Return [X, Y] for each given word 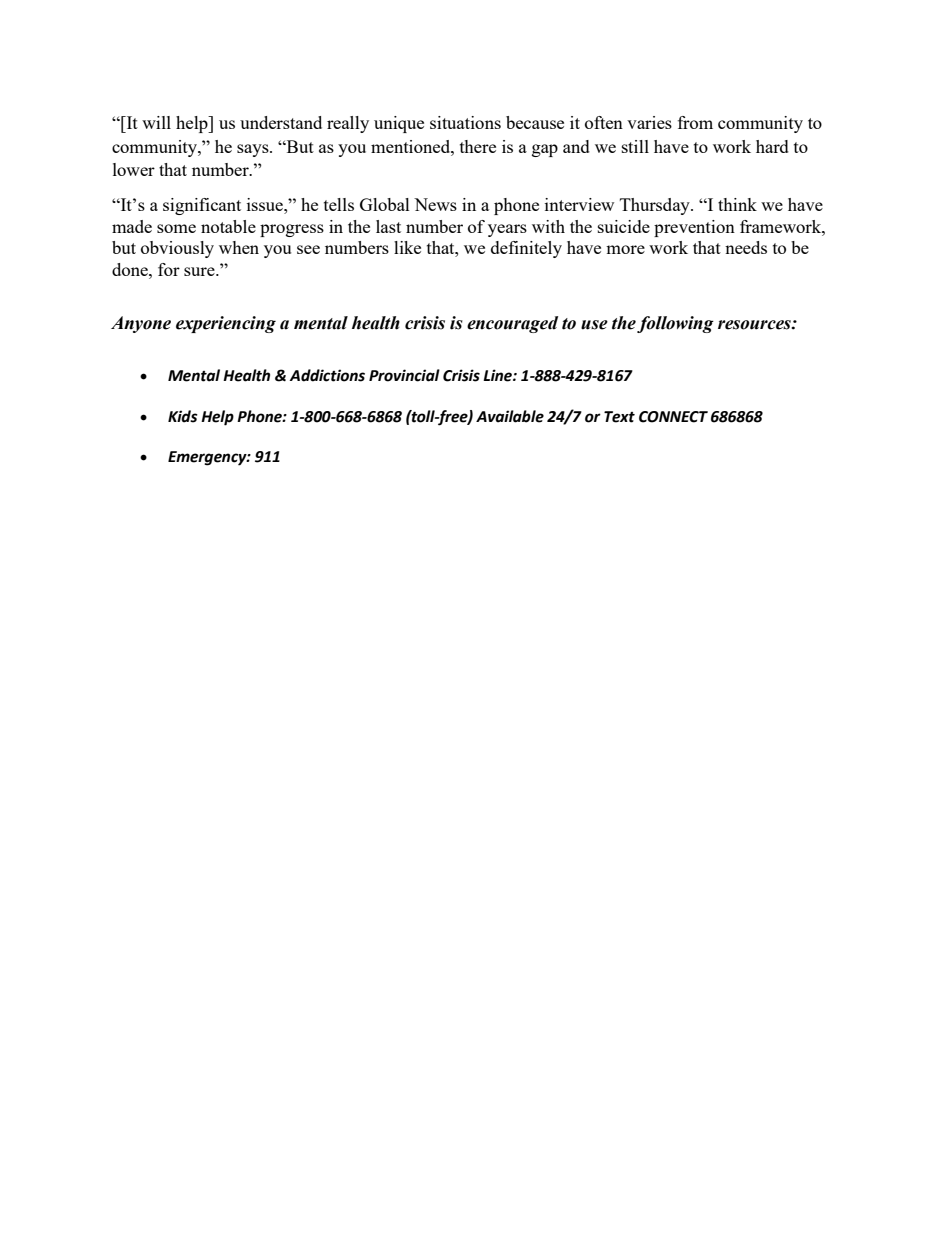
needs [746, 247]
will [156, 122]
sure [200, 271]
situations [465, 122]
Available [510, 416]
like [407, 247]
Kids [183, 416]
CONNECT [673, 417]
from [695, 122]
